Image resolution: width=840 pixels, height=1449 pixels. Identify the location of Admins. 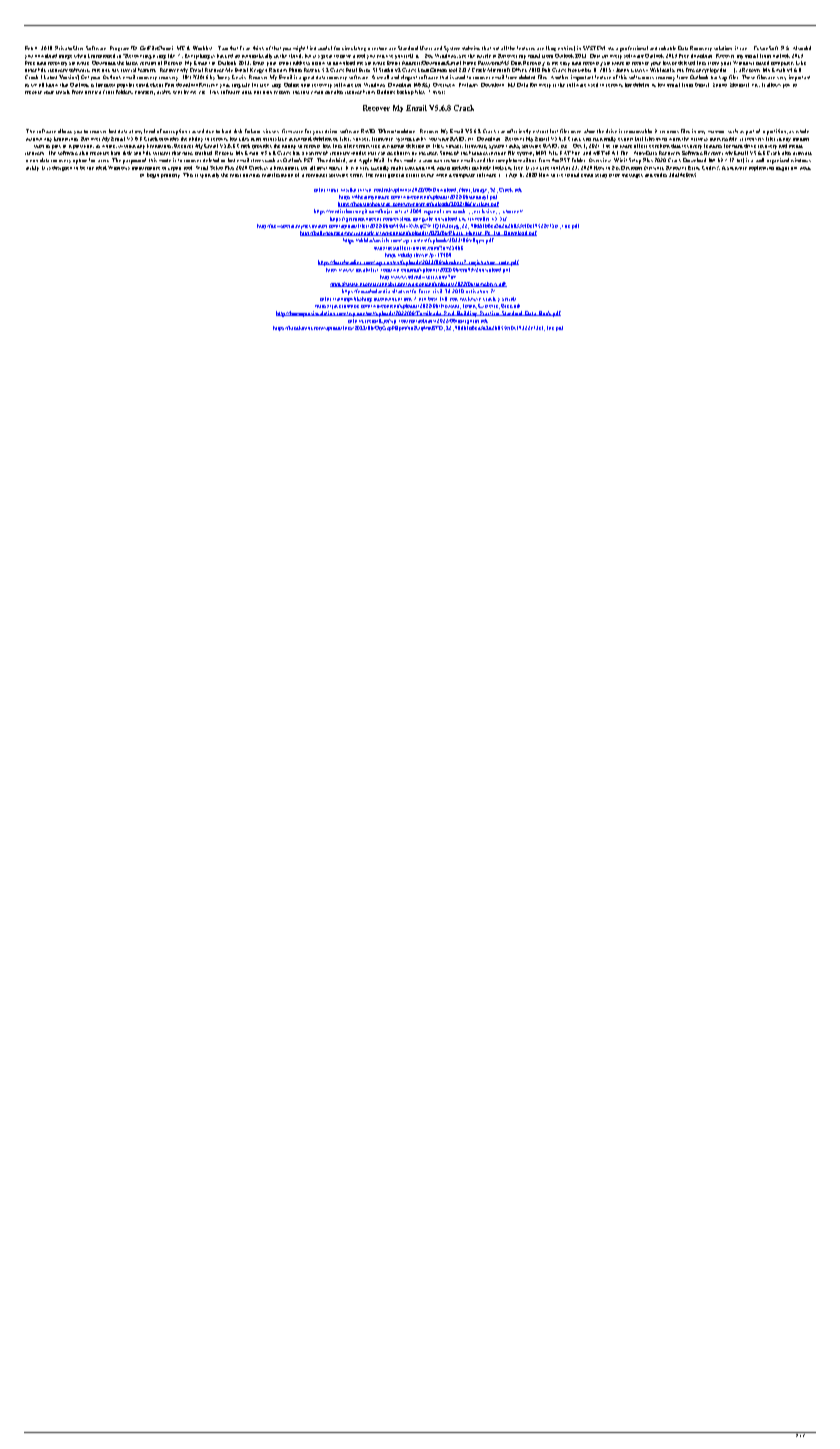
(471, 48).
